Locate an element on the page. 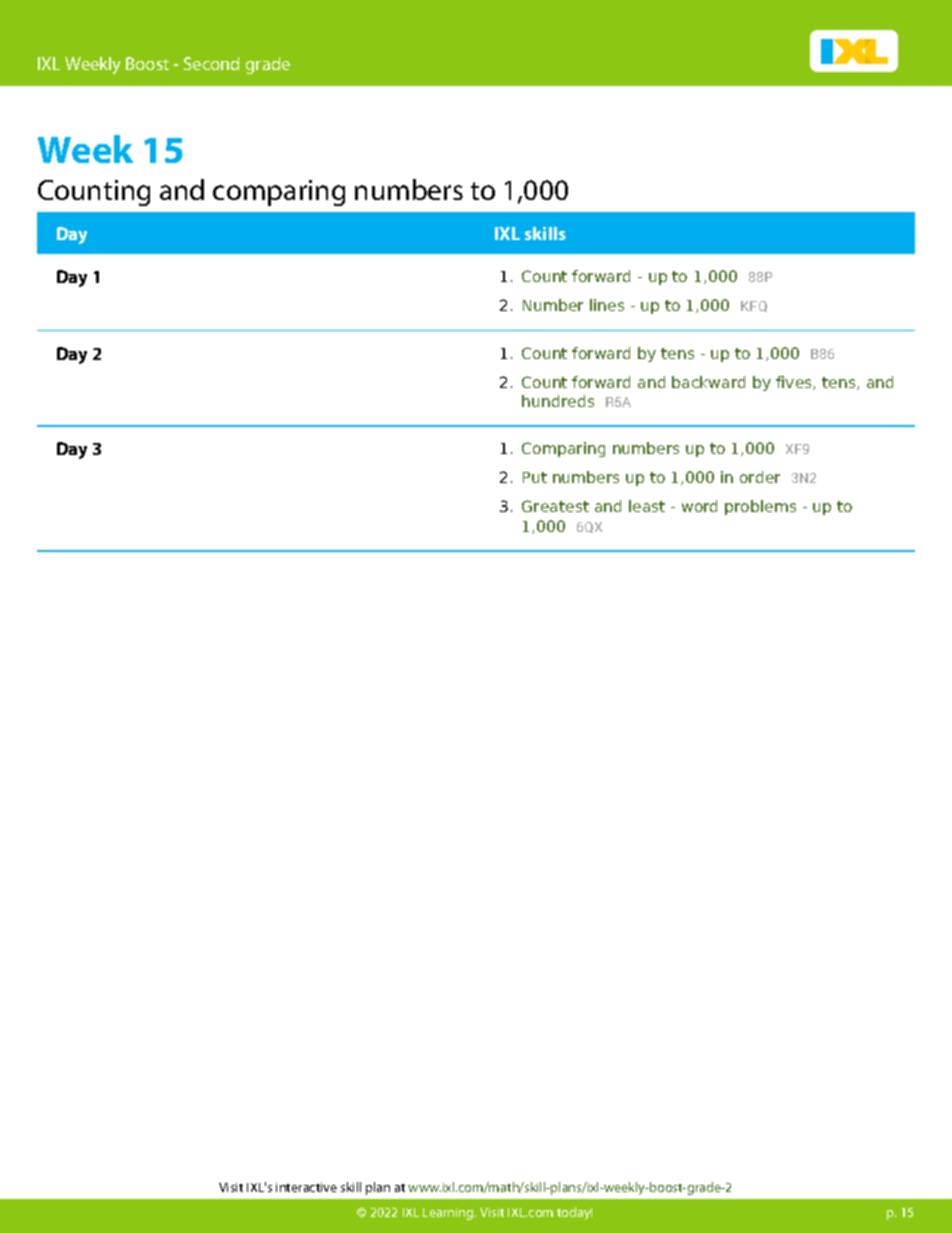 Image resolution: width=952 pixels, height=1233 pixels. backward is located at coordinates (708, 382).
